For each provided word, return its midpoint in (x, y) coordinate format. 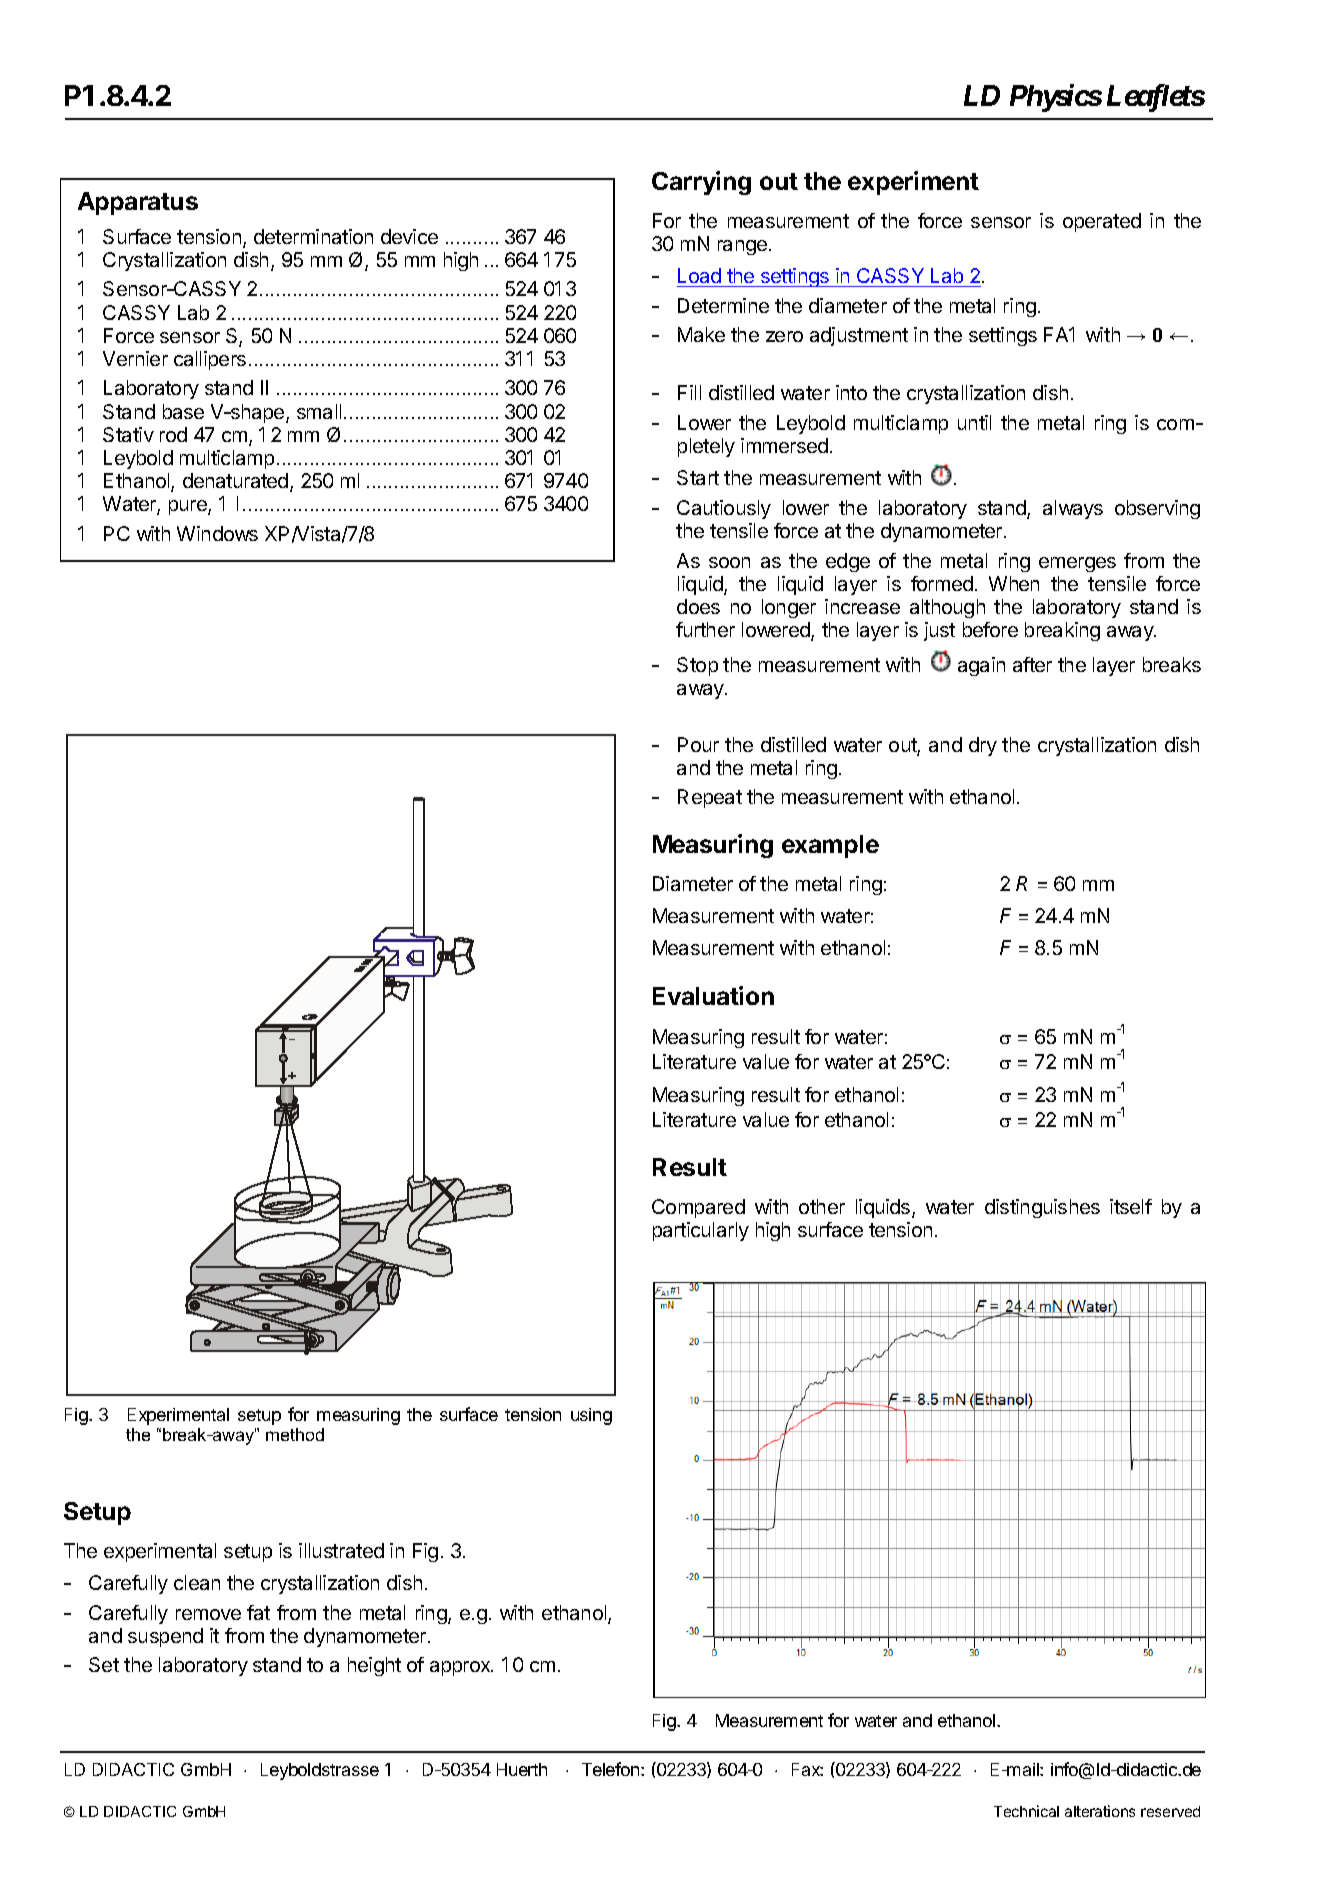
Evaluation (713, 995)
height (374, 1666)
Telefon (612, 1769)
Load (700, 277)
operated (1102, 222)
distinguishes (1042, 1208)
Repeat (710, 798)
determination (313, 236)
